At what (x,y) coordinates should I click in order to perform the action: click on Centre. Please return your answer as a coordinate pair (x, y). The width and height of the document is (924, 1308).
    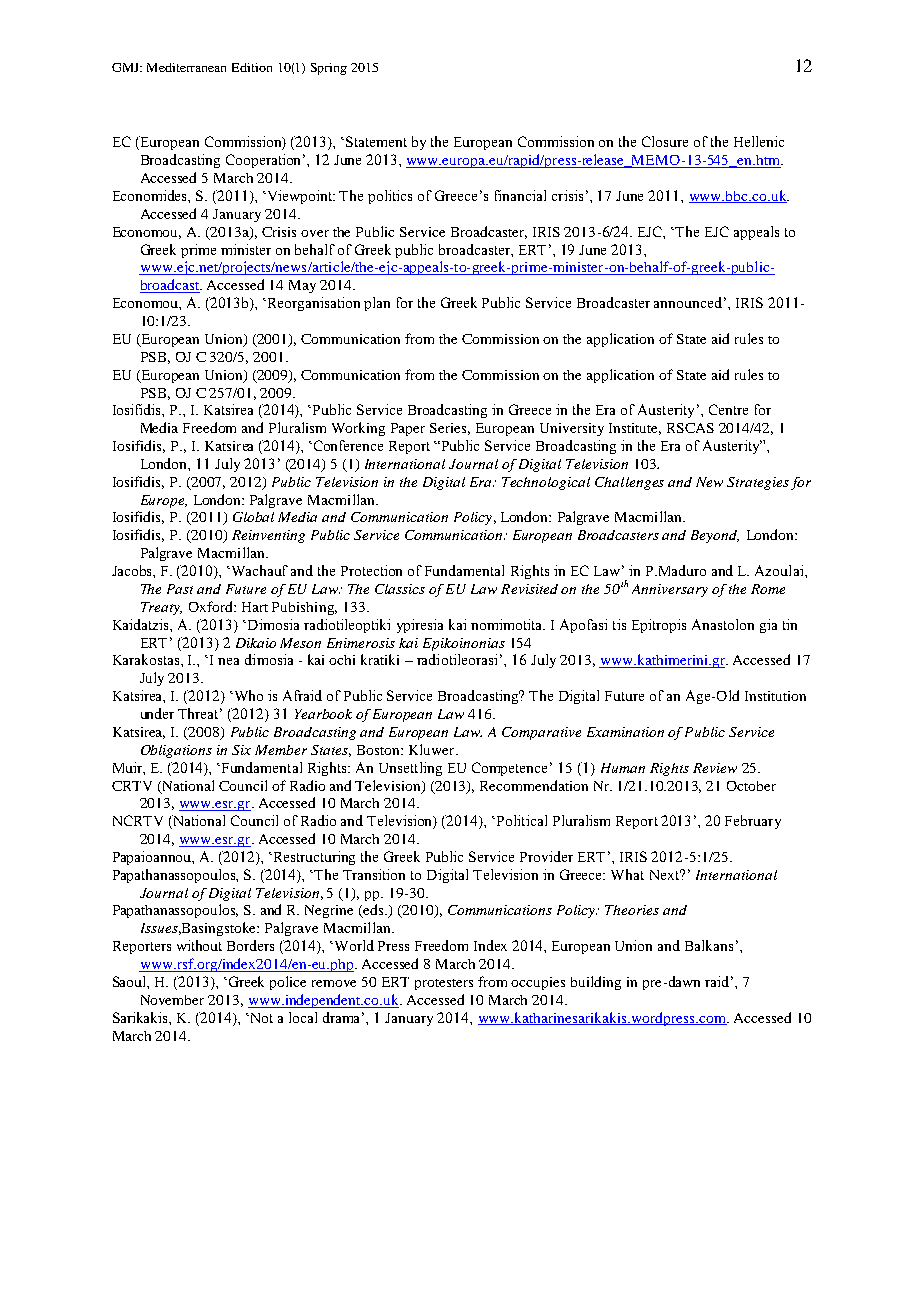
    Looking at the image, I should click on (728, 409).
